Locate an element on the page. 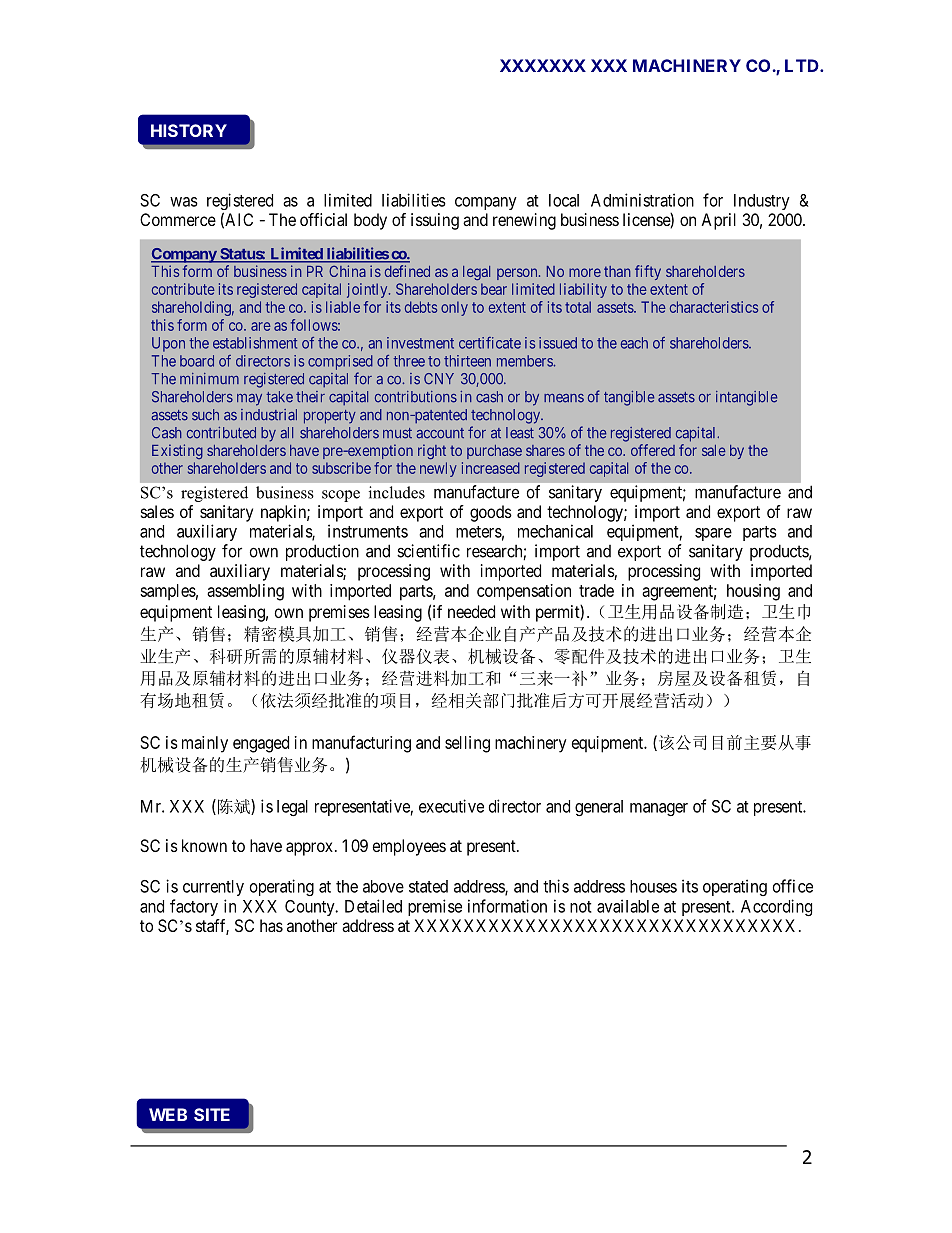  LTD is located at coordinates (803, 65).
